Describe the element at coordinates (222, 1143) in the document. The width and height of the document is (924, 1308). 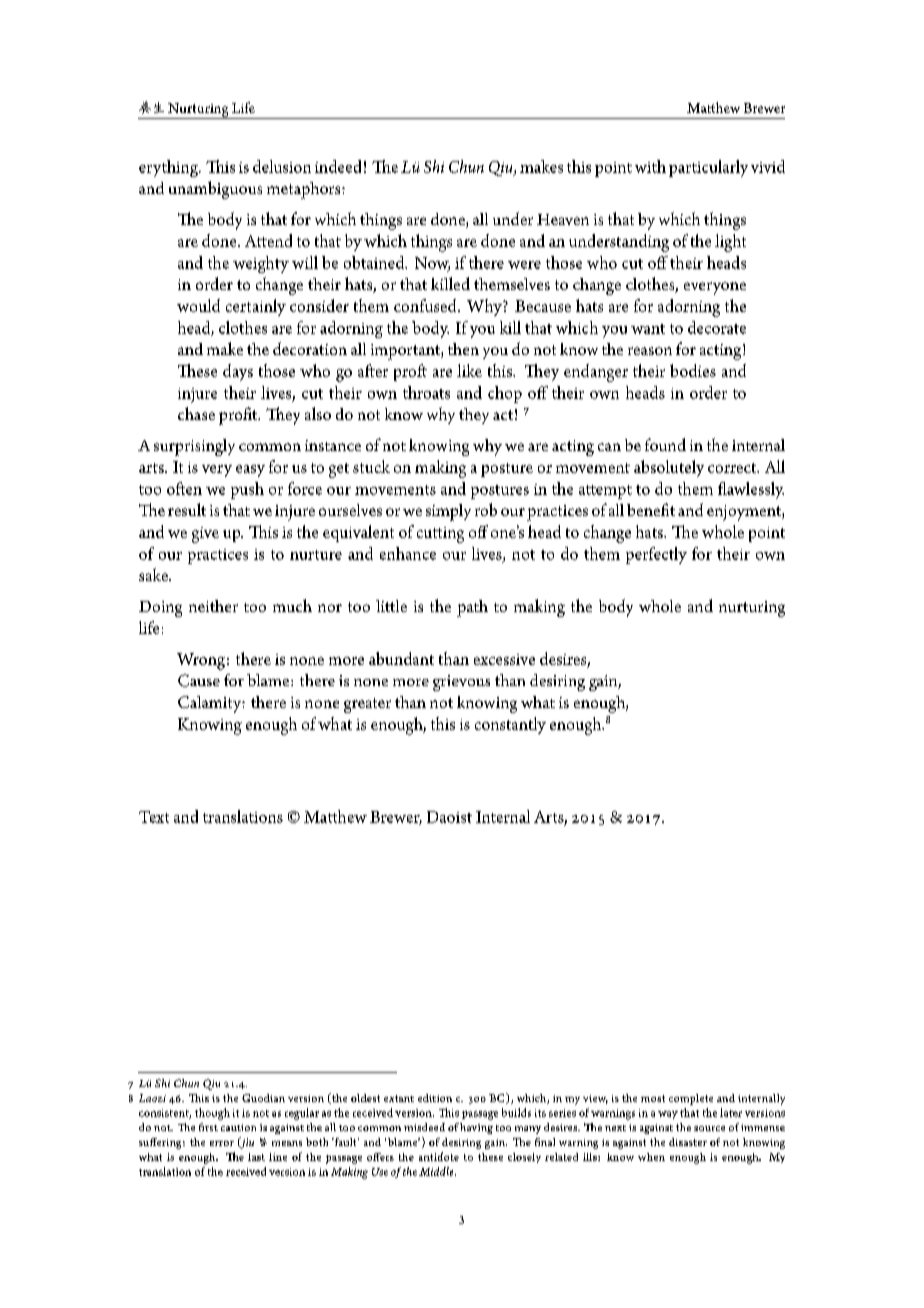
I see `error` at that location.
